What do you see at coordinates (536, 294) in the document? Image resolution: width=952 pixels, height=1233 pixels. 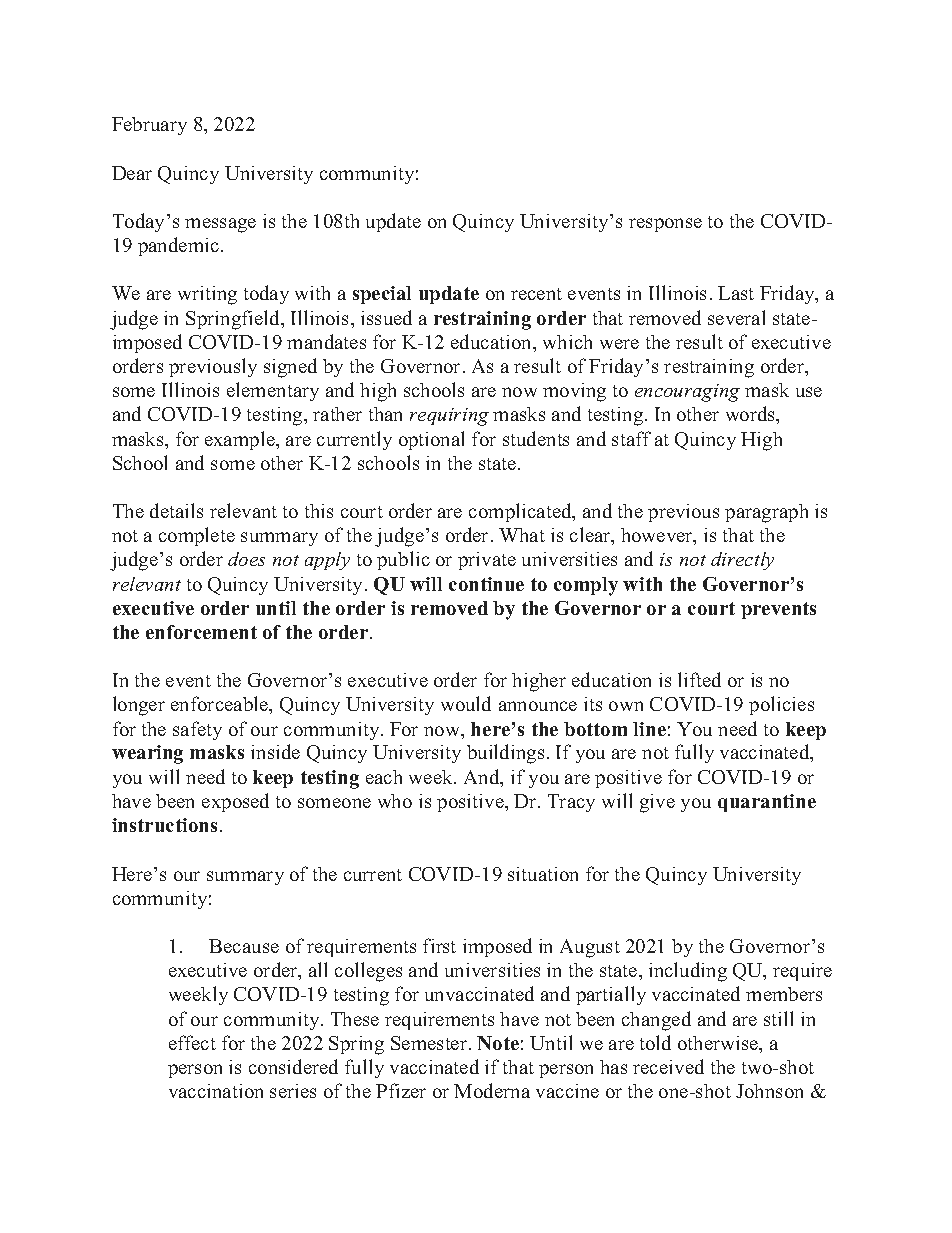 I see `recent` at bounding box center [536, 294].
